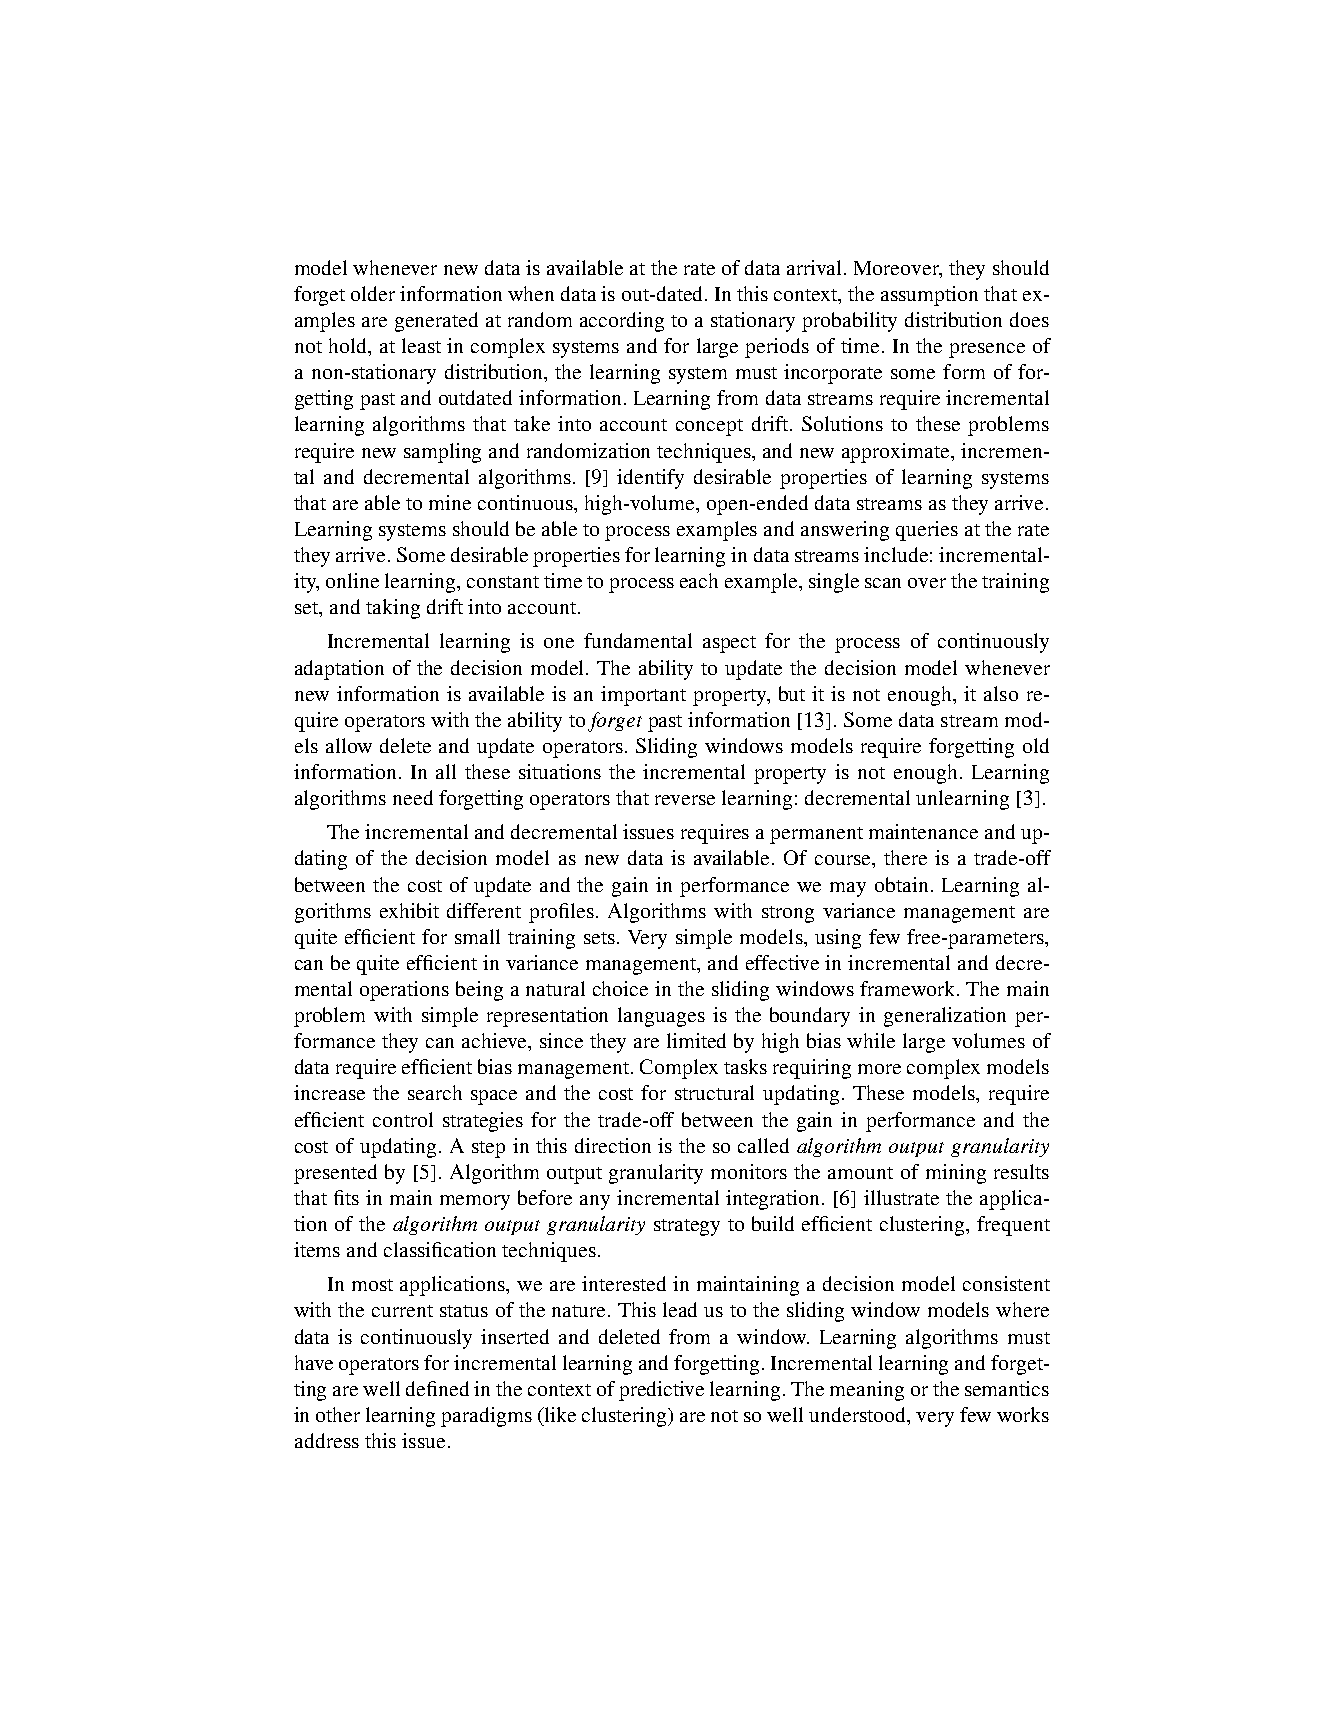 This document has height=1730, width=1337. I want to click on taking, so click(393, 609).
